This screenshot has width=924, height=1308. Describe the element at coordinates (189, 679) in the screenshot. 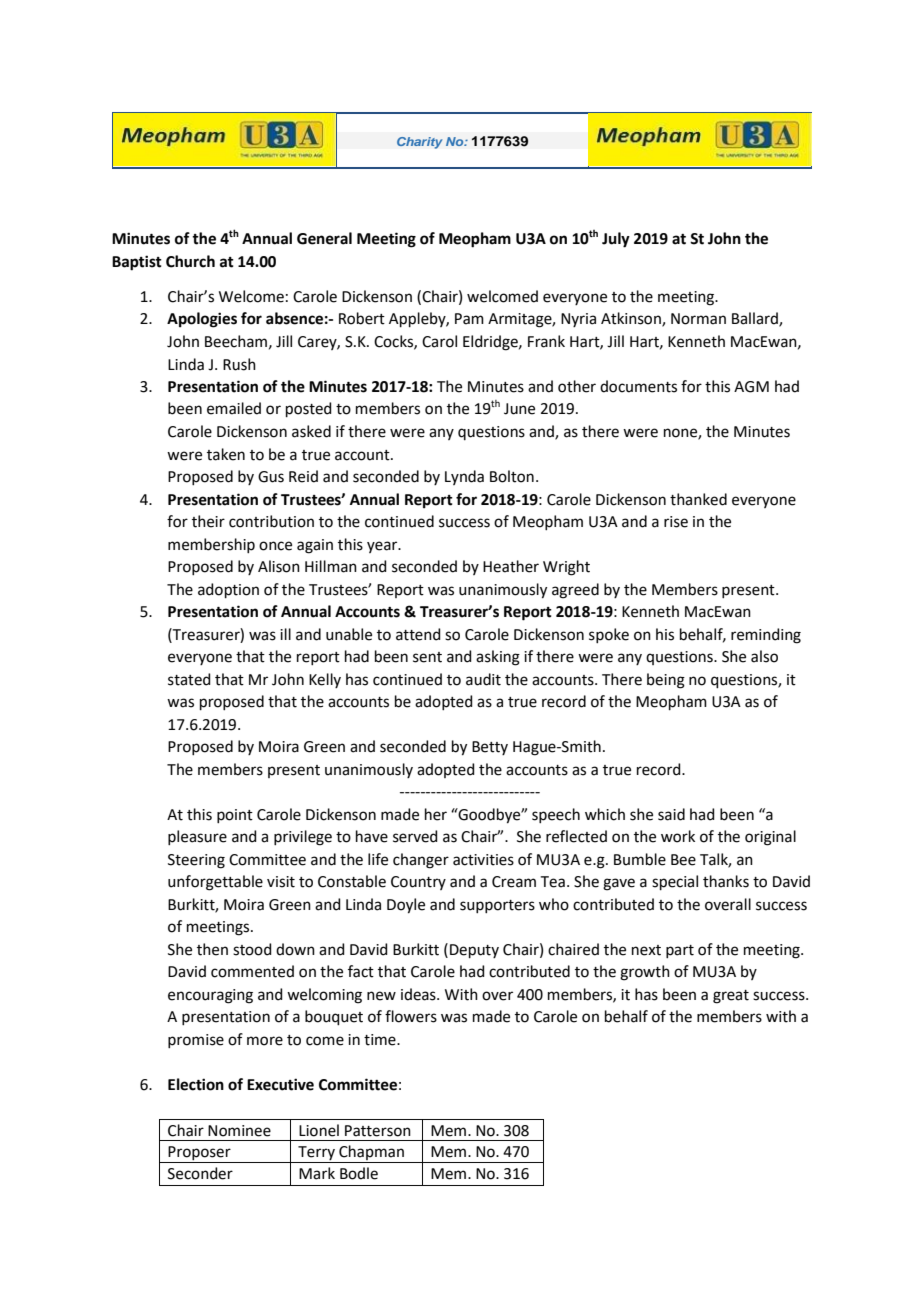

I see `stated` at that location.
